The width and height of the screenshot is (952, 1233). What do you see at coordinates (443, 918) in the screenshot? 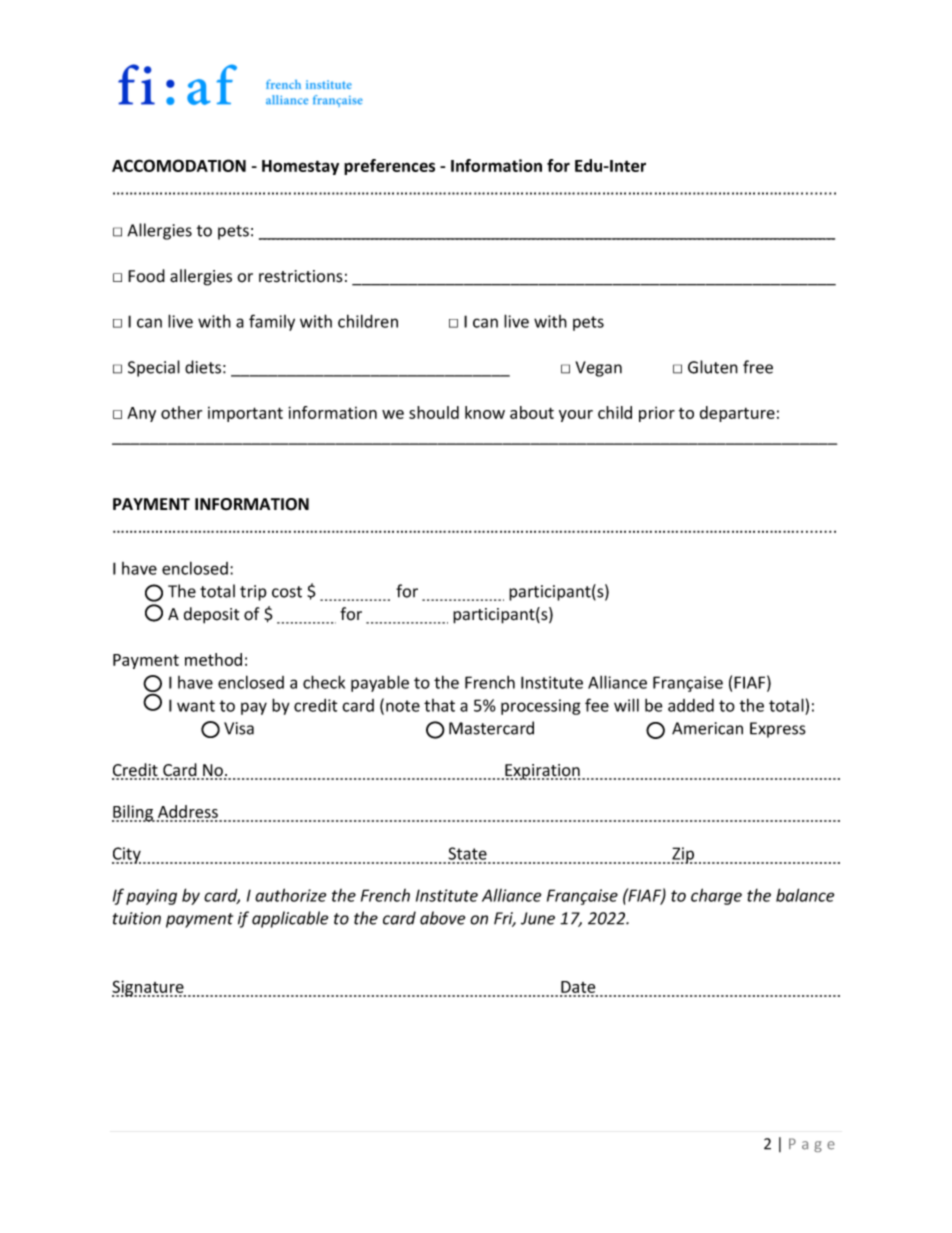
I see `above` at bounding box center [443, 918].
